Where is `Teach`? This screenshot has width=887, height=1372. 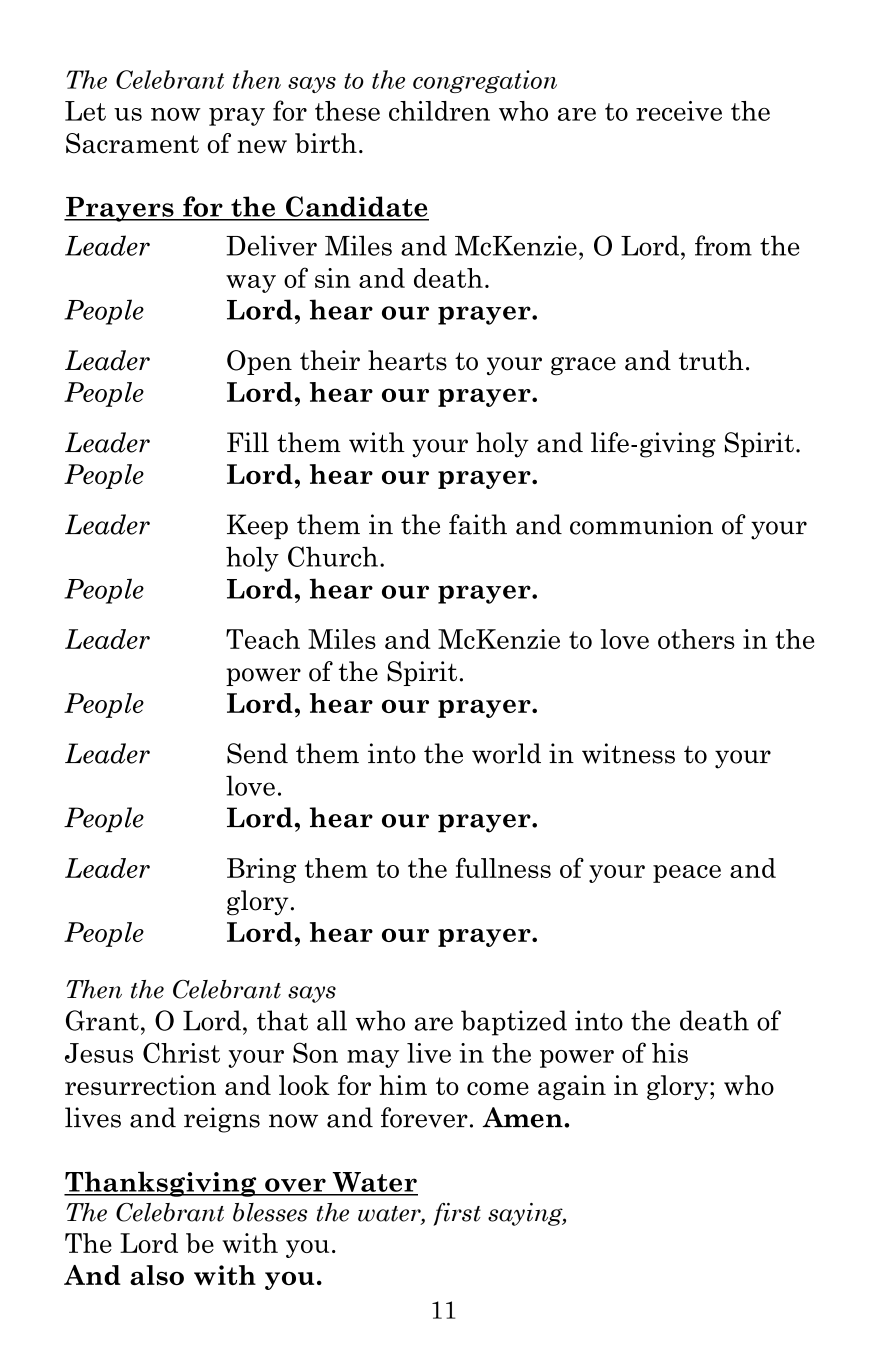
Teach is located at coordinates (263, 639).
